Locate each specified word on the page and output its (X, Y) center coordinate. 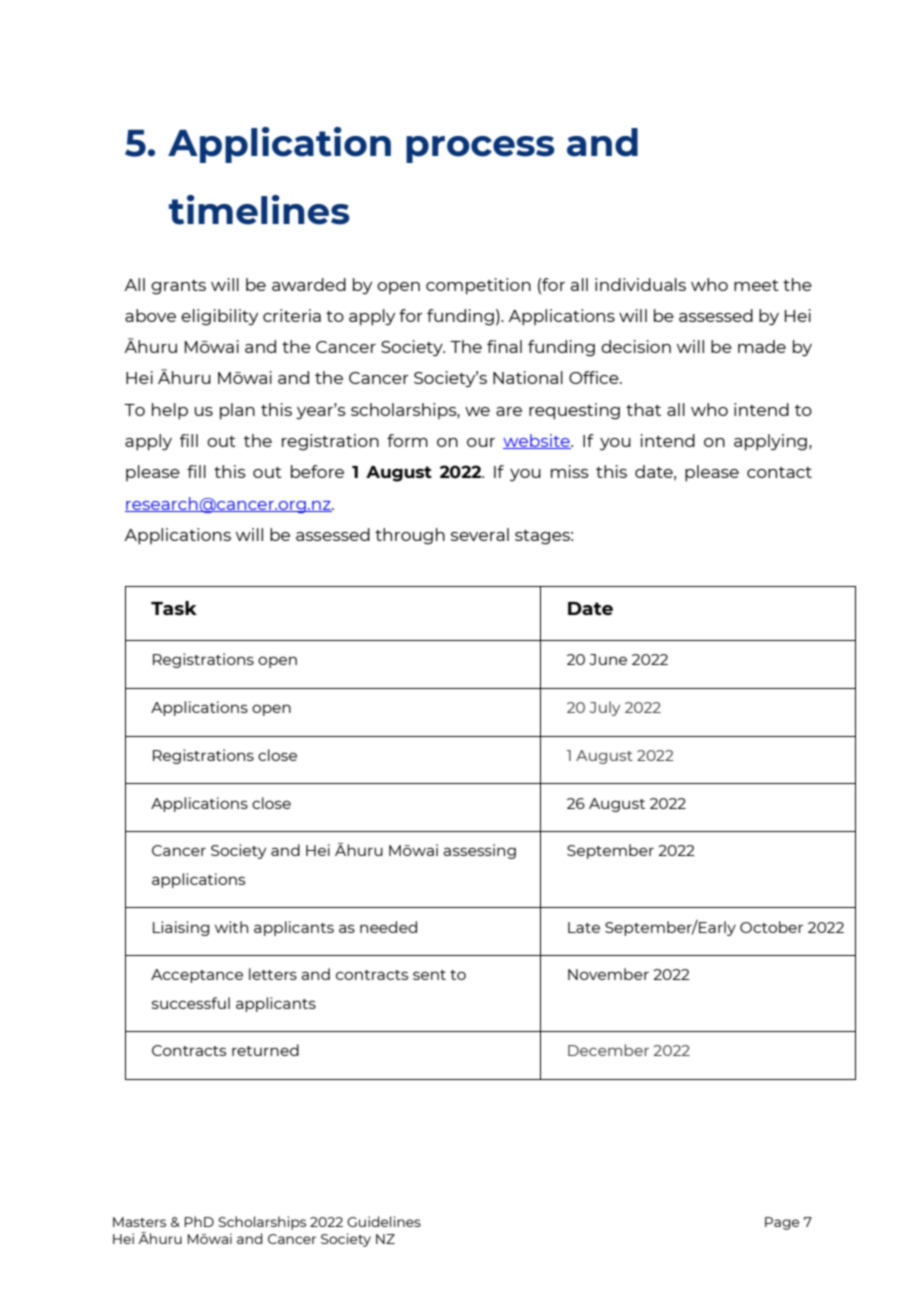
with (231, 927)
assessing (479, 851)
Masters (139, 1222)
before (317, 471)
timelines (259, 210)
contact (779, 472)
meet (756, 285)
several (480, 534)
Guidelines (384, 1221)
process (480, 149)
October (771, 927)
